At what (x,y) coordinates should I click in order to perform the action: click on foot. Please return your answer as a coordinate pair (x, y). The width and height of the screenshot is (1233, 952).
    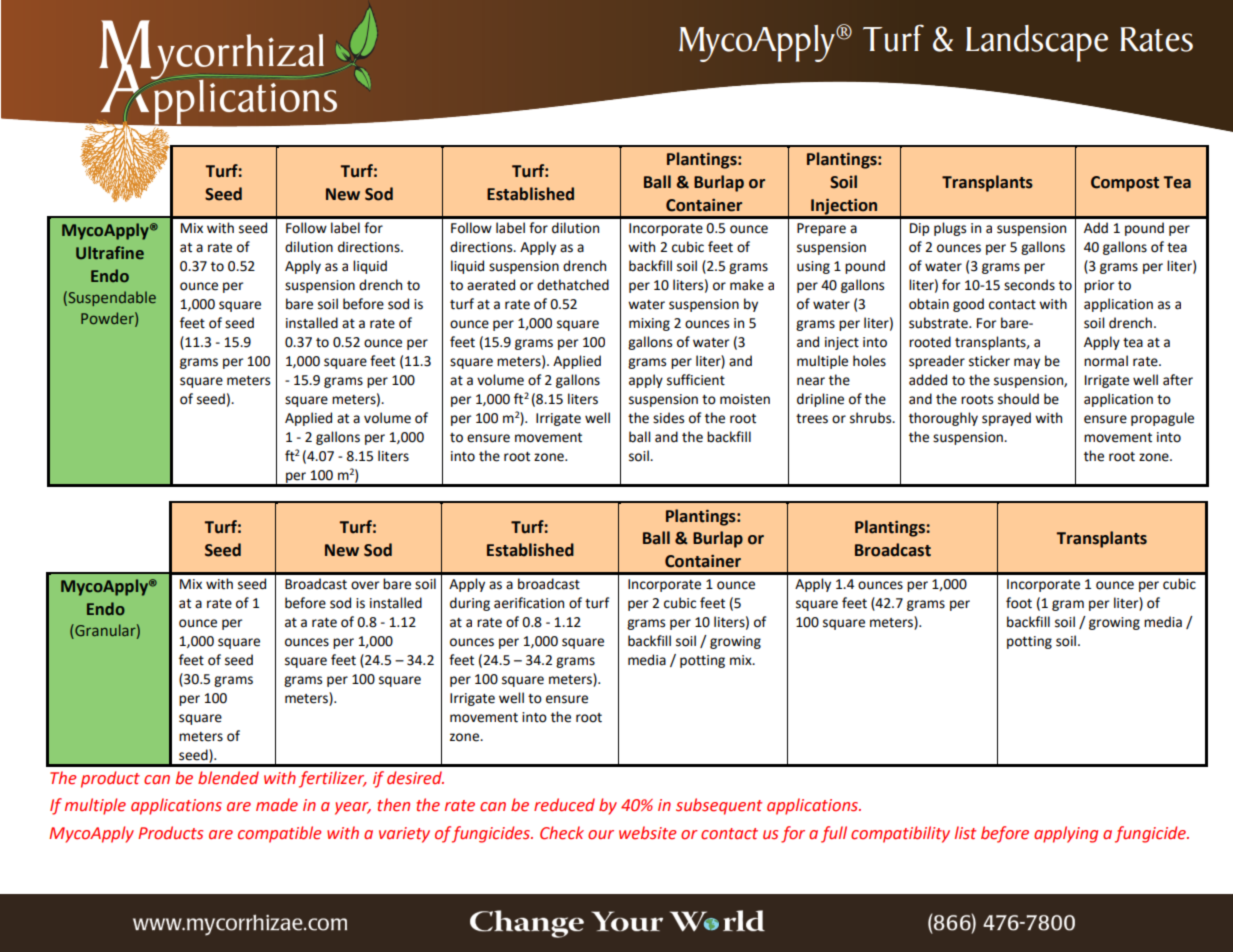
    Looking at the image, I should click on (1019, 603).
